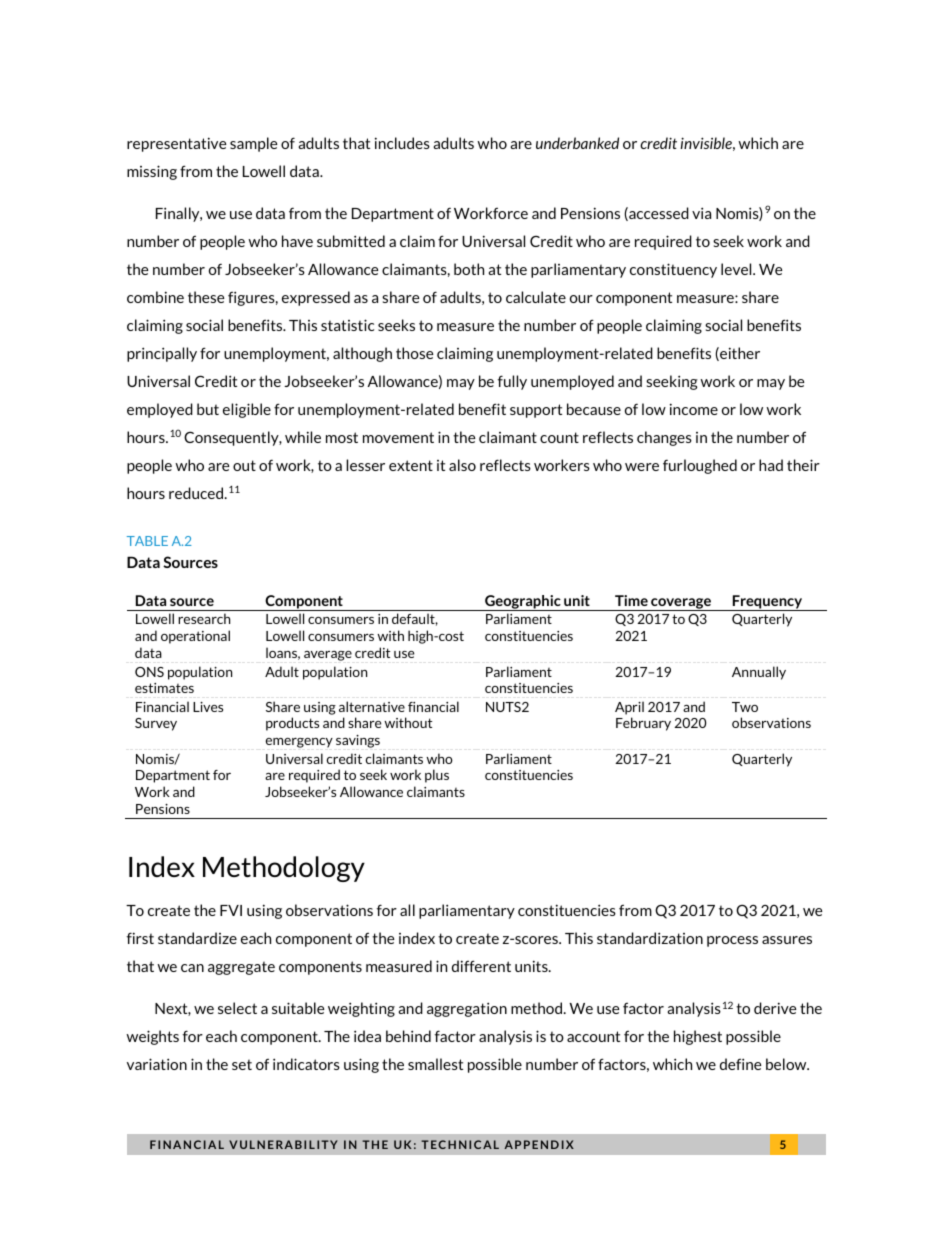  What do you see at coordinates (701, 213) in the image?
I see `via` at bounding box center [701, 213].
